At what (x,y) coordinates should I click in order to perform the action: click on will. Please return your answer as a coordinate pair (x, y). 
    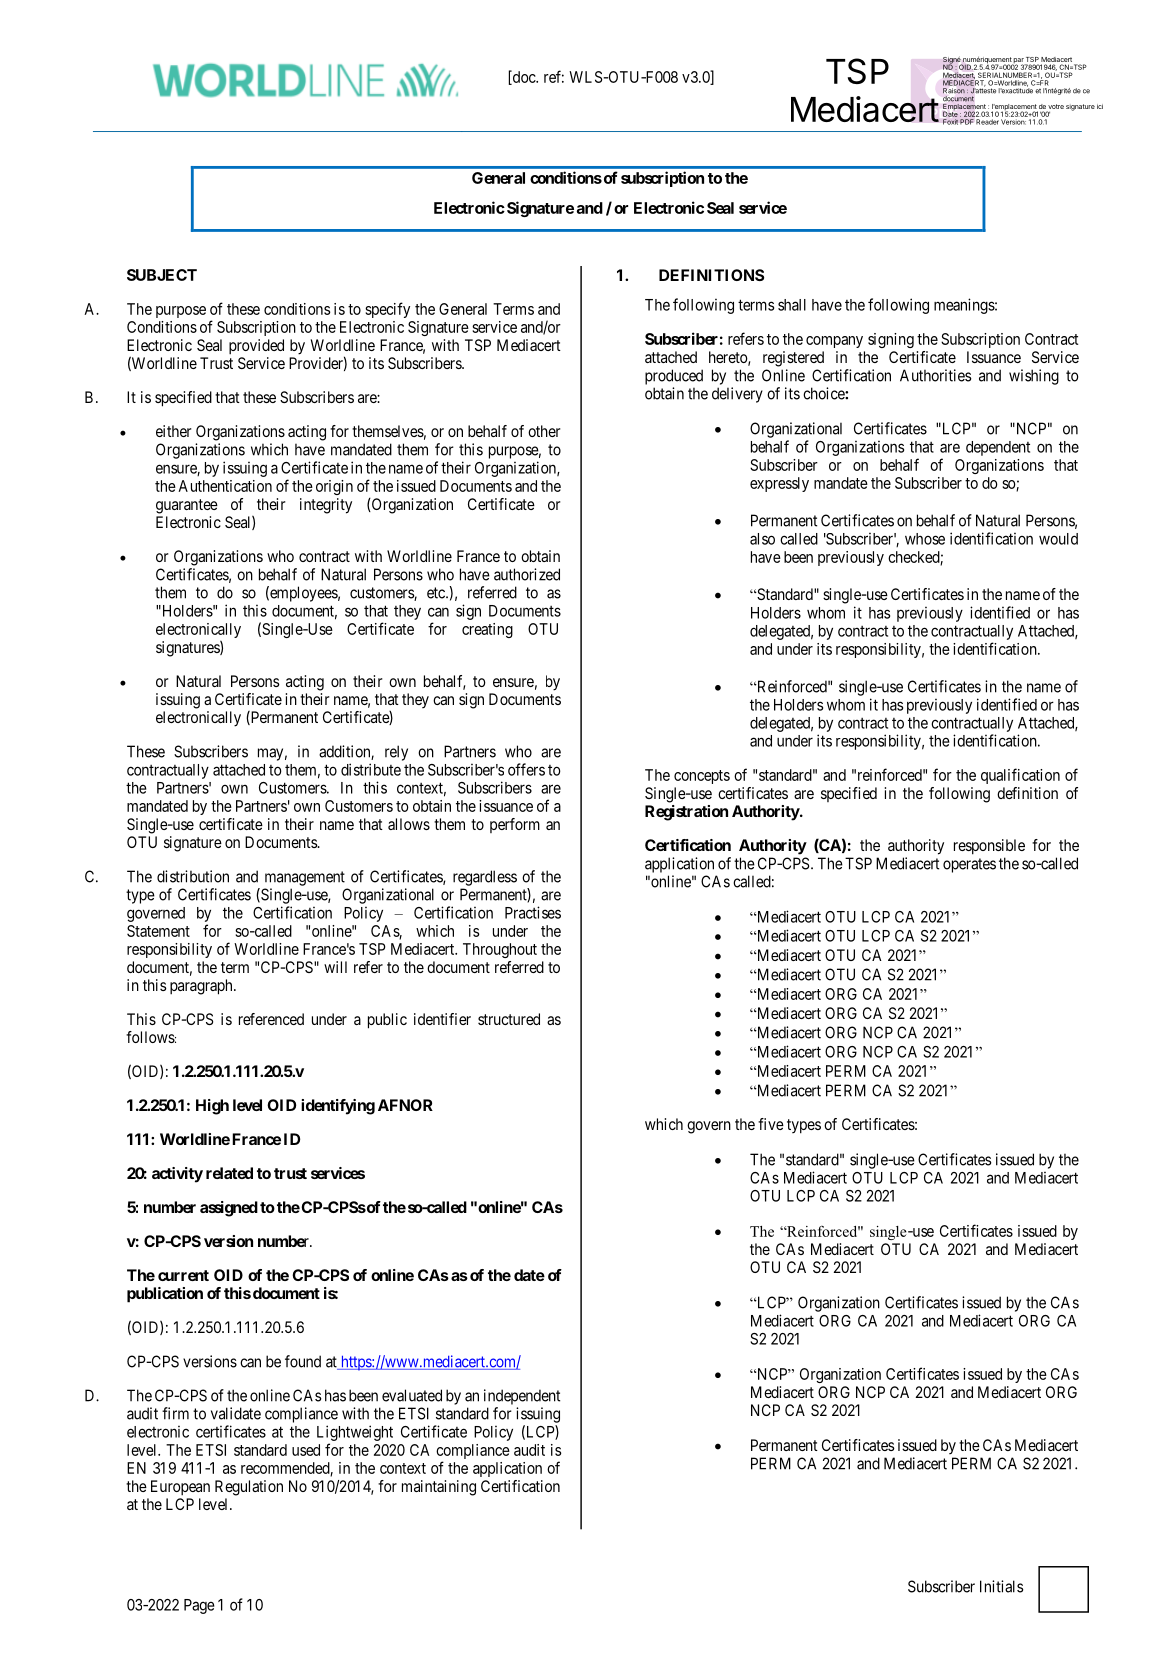
    Looking at the image, I should click on (335, 967).
